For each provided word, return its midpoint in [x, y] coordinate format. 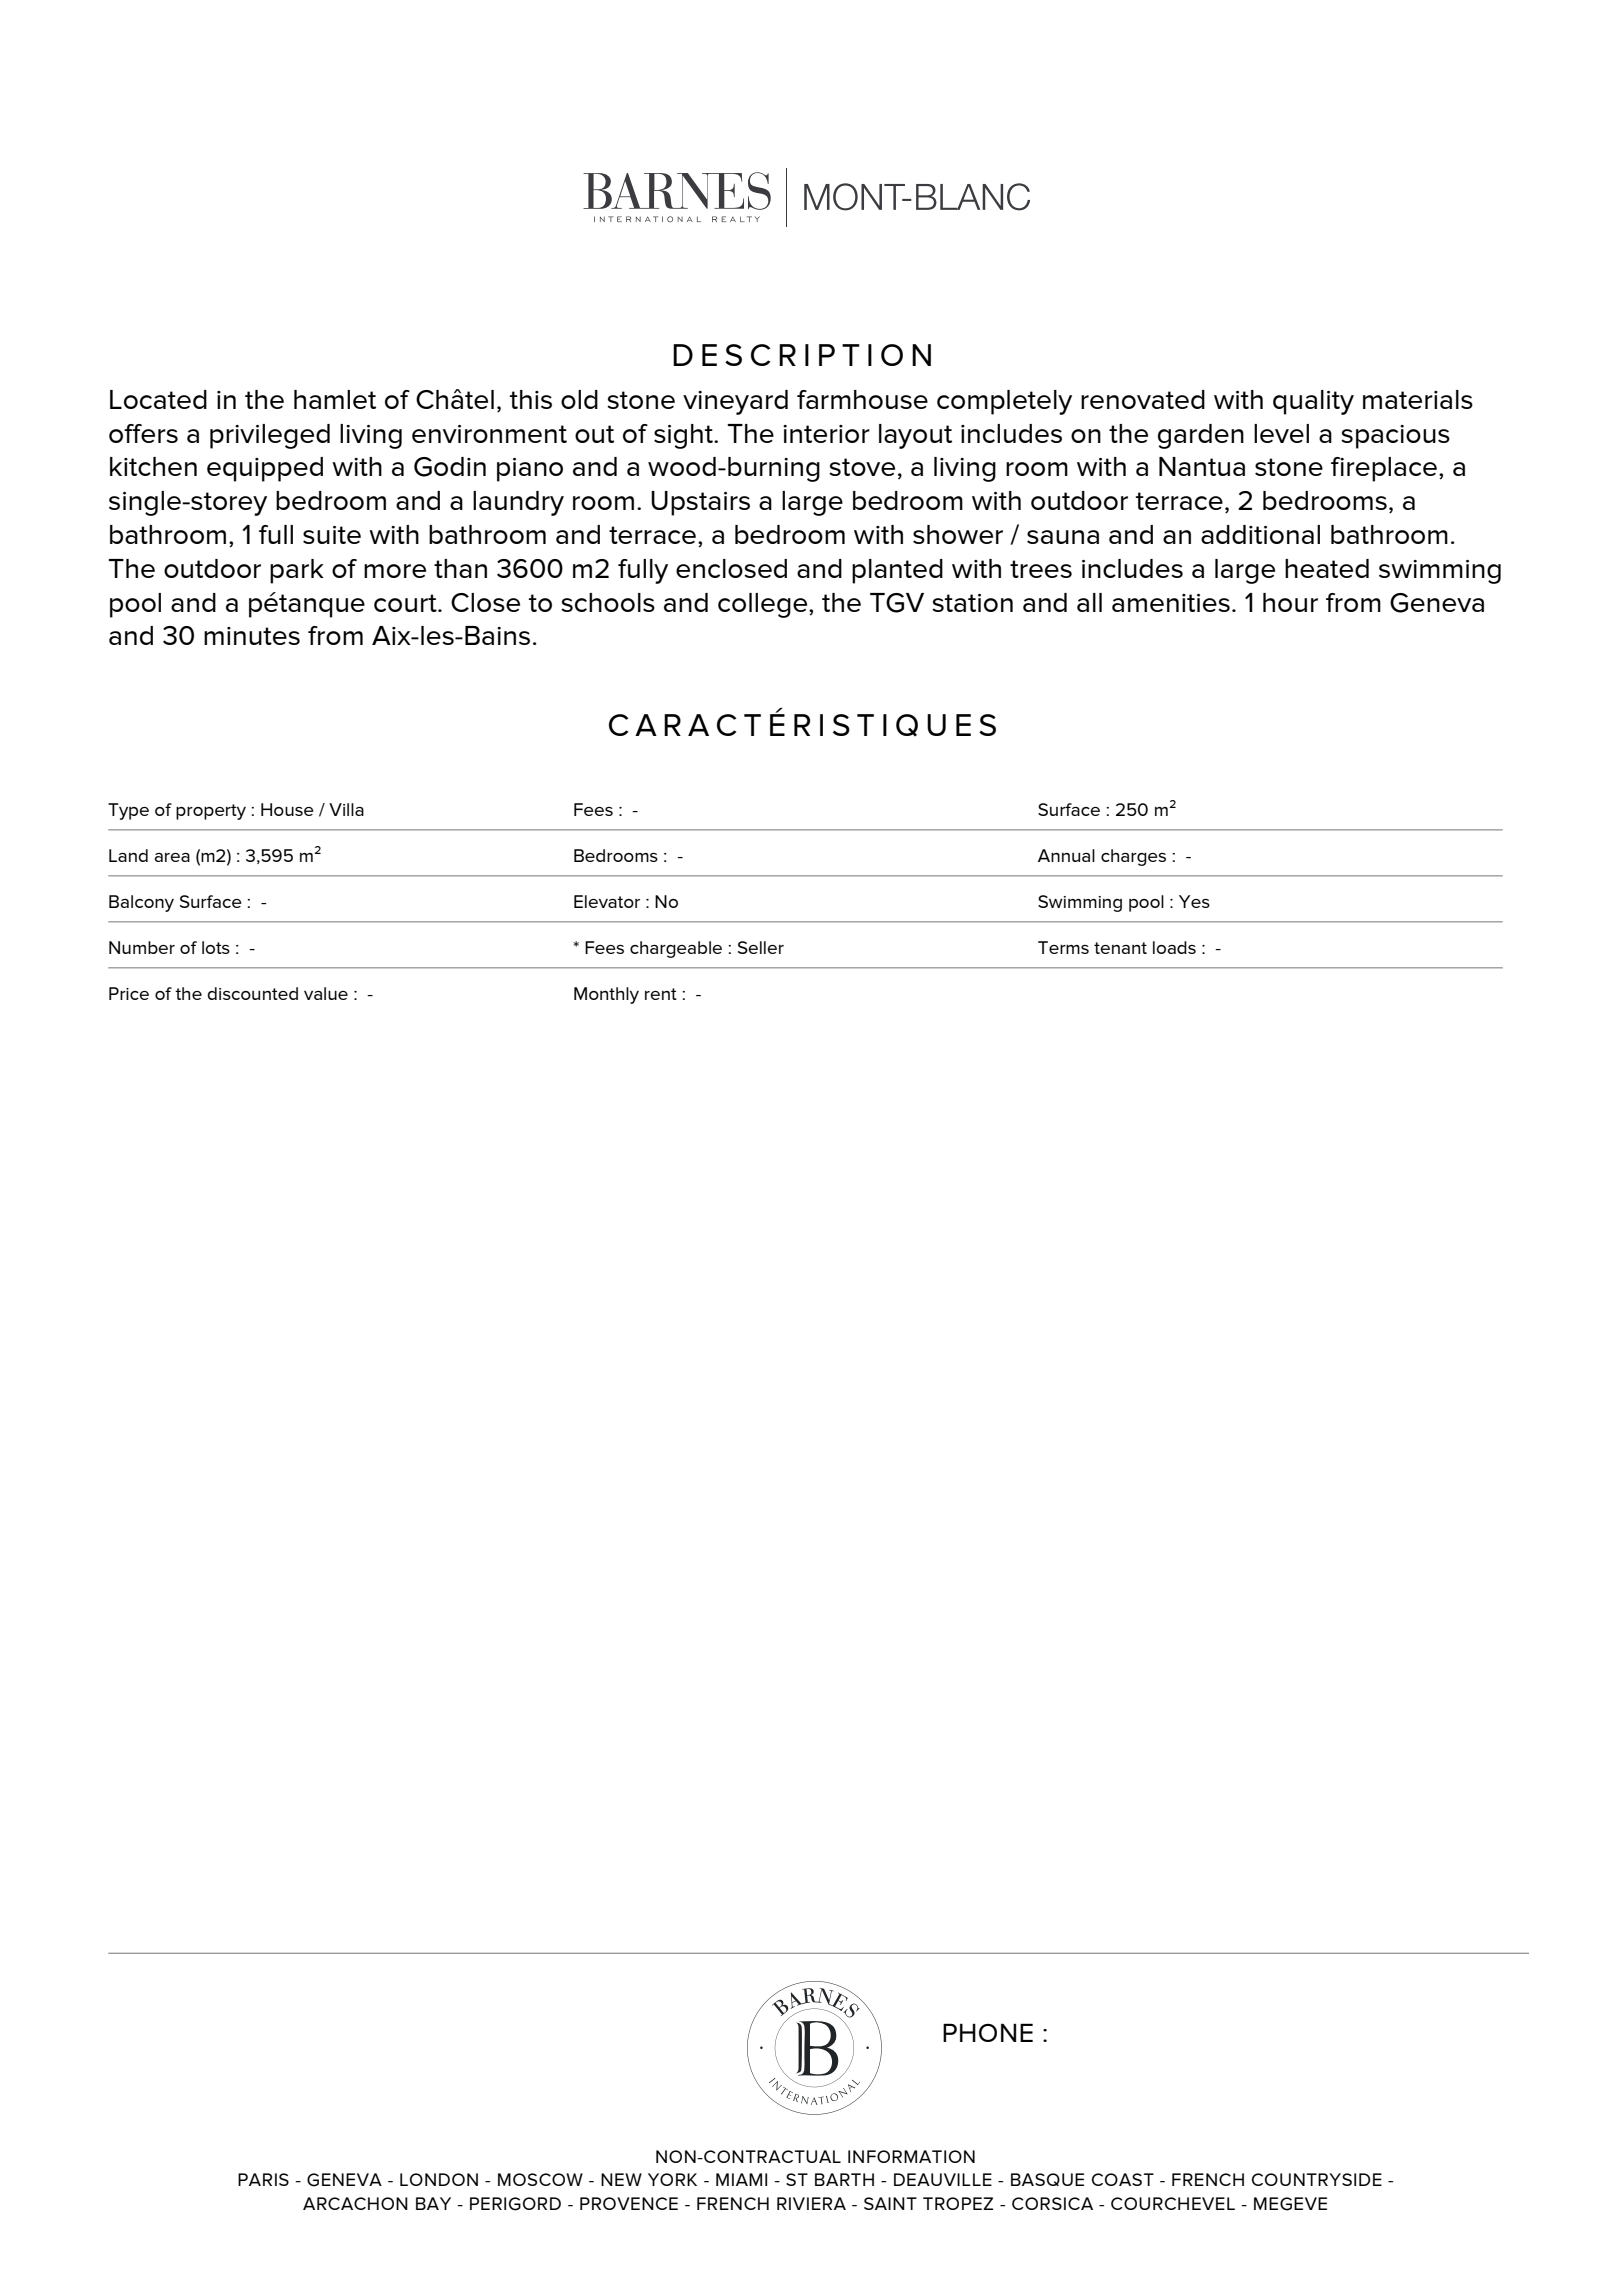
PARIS [263, 2179]
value [326, 993]
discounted [252, 993]
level [1281, 433]
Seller [761, 947]
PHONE [988, 2032]
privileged [270, 436]
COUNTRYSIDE [1317, 2179]
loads [1174, 947]
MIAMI [741, 2179]
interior [826, 434]
